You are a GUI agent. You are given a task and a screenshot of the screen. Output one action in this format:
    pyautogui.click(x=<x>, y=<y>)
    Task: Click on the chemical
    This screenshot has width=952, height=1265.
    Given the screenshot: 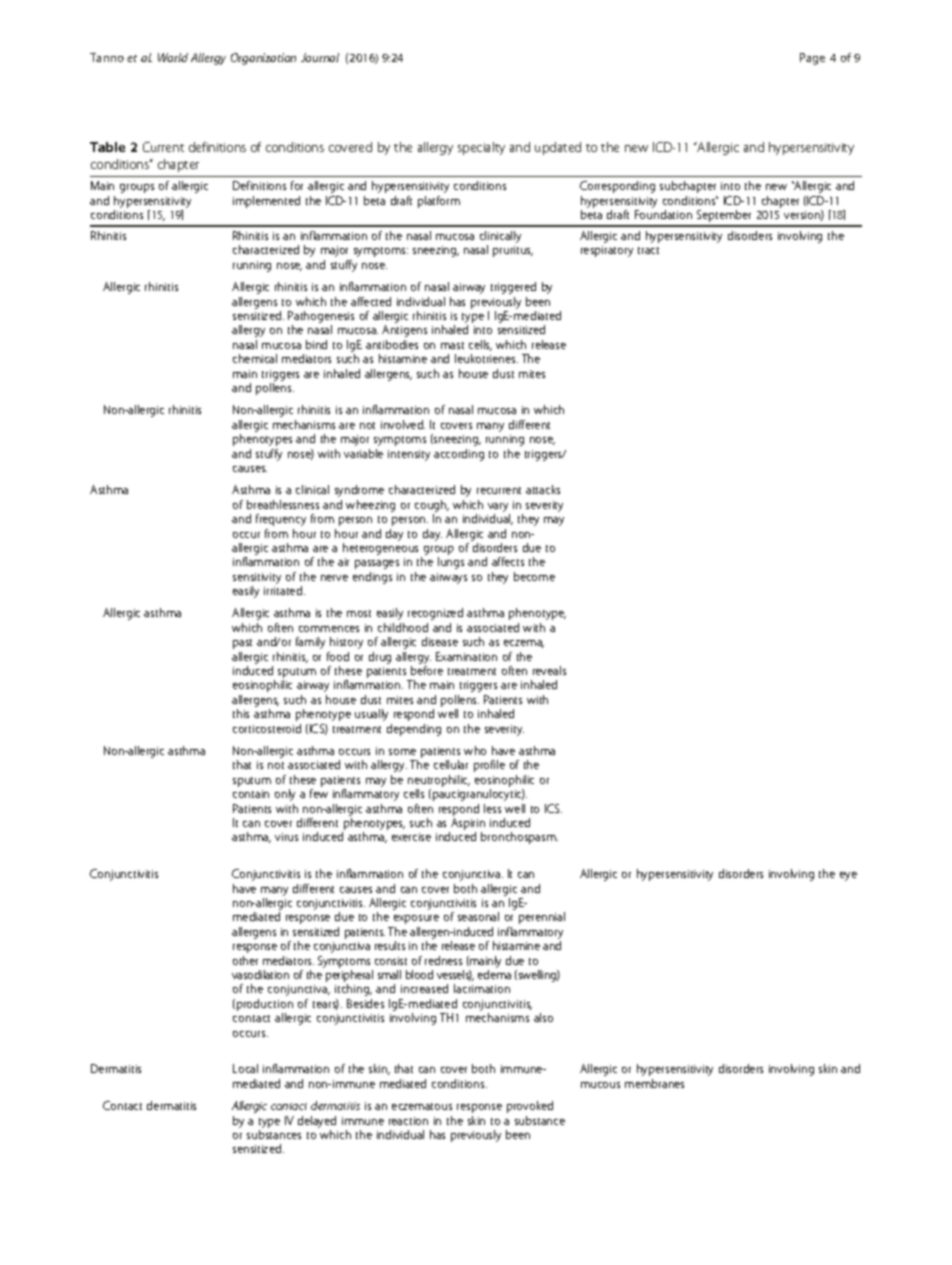 What is the action you would take?
    pyautogui.click(x=255, y=358)
